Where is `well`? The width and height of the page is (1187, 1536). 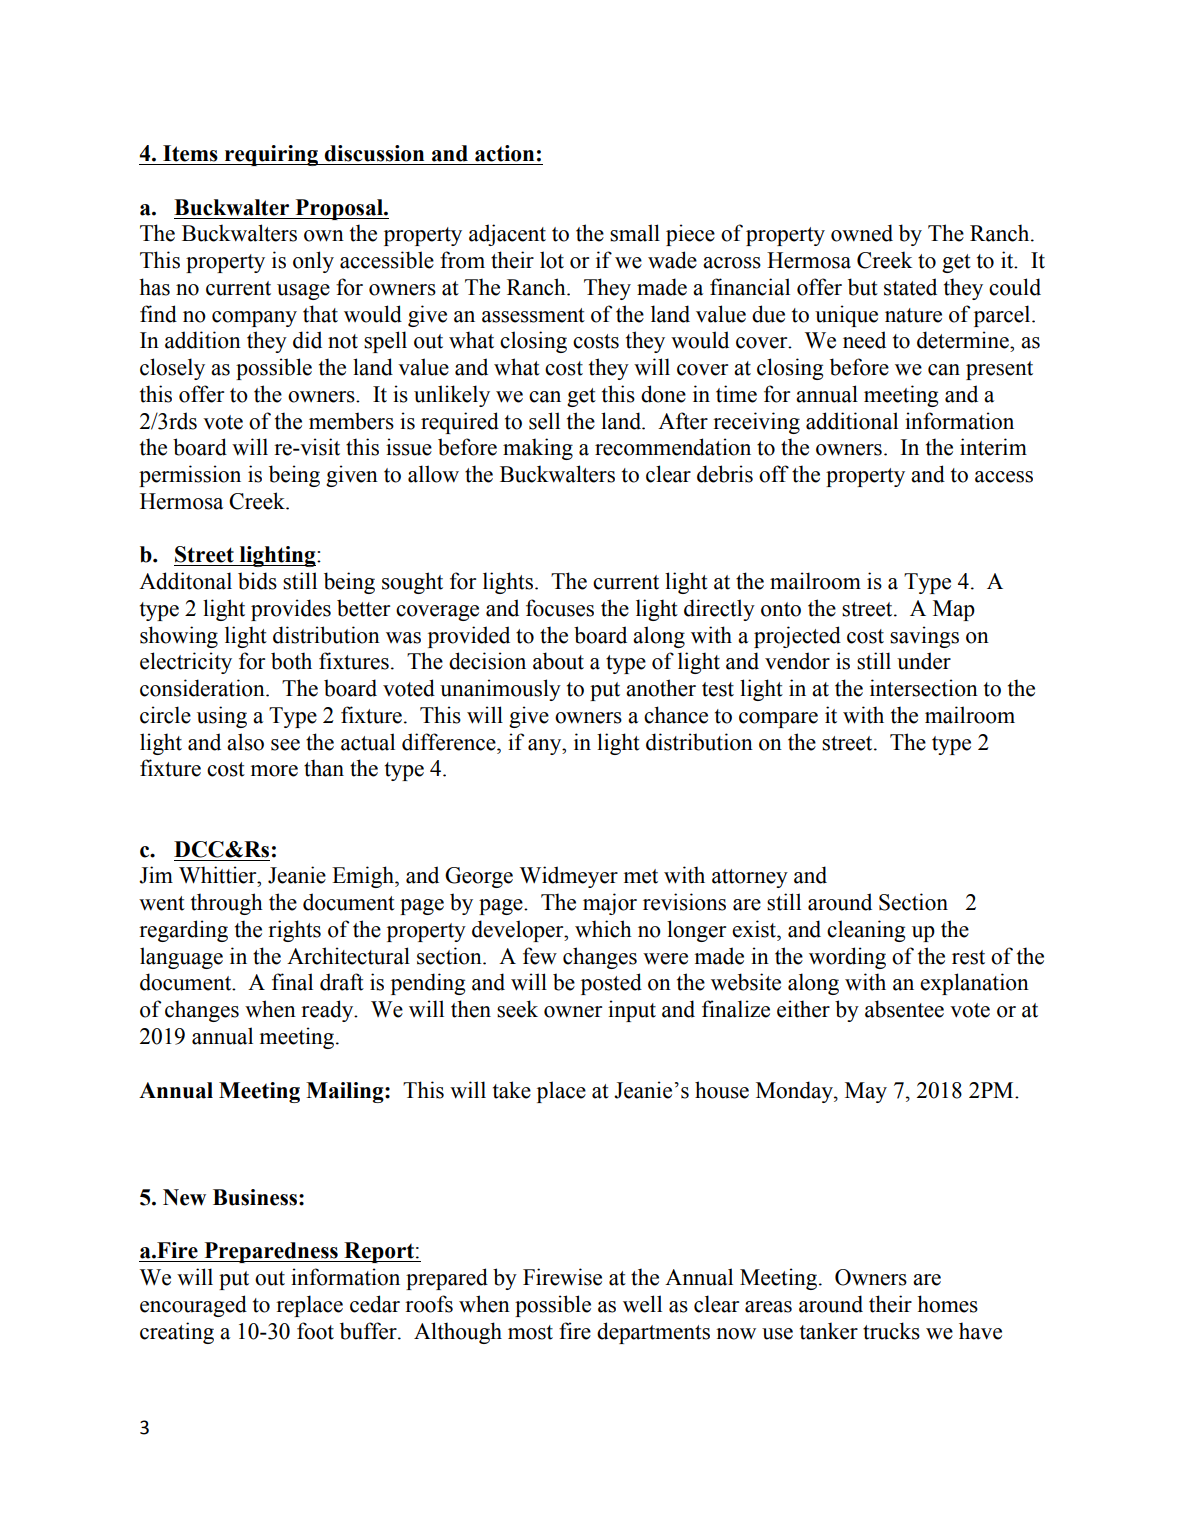
well is located at coordinates (642, 1304).
